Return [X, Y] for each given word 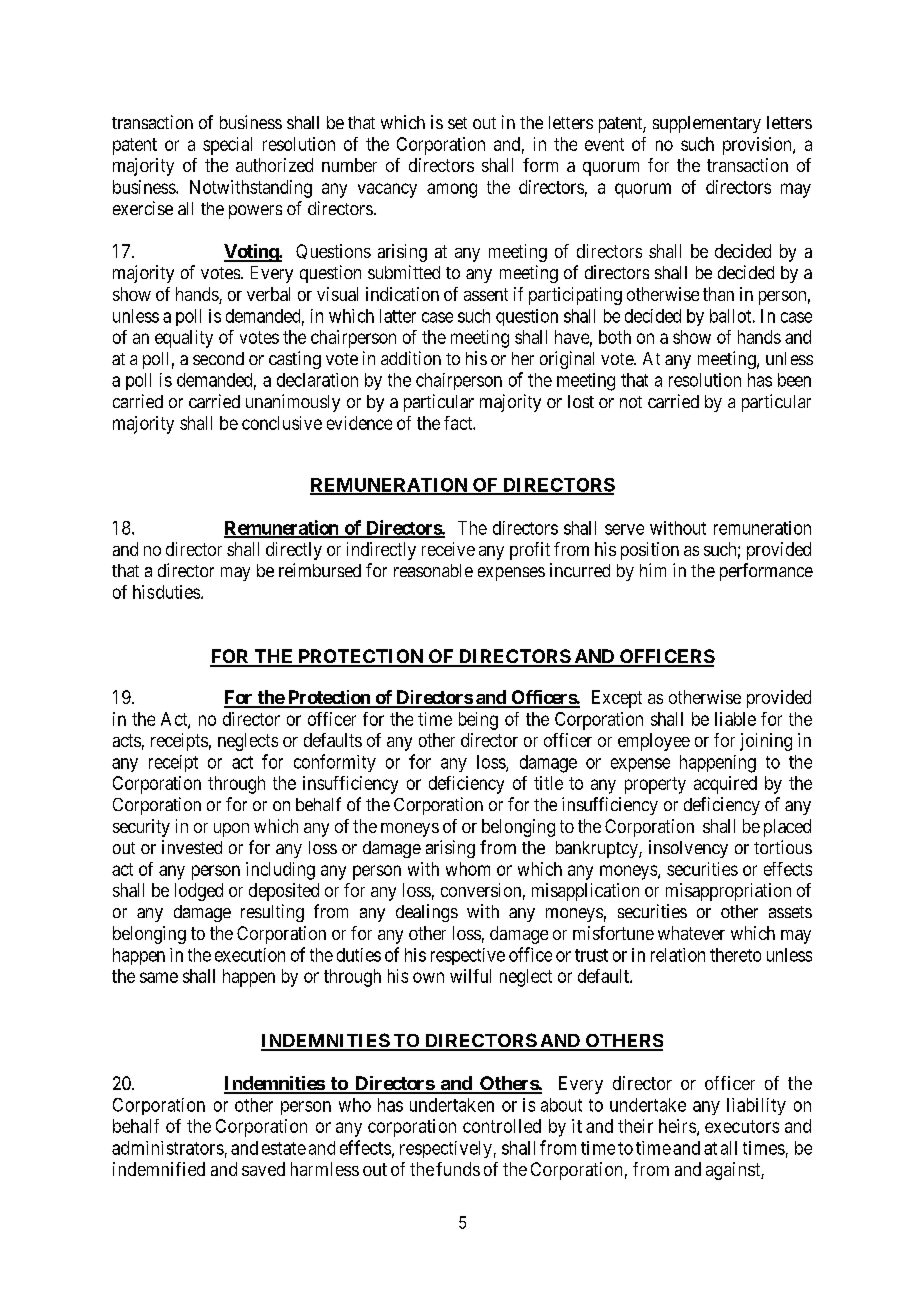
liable [735, 719]
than [718, 294]
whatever [691, 933]
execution [250, 955]
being [478, 721]
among [452, 190]
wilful [470, 976]
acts [127, 740]
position [650, 551]
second [218, 358]
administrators [168, 1148]
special [227, 146]
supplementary [707, 124]
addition [411, 358]
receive [448, 549]
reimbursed [320, 570]
